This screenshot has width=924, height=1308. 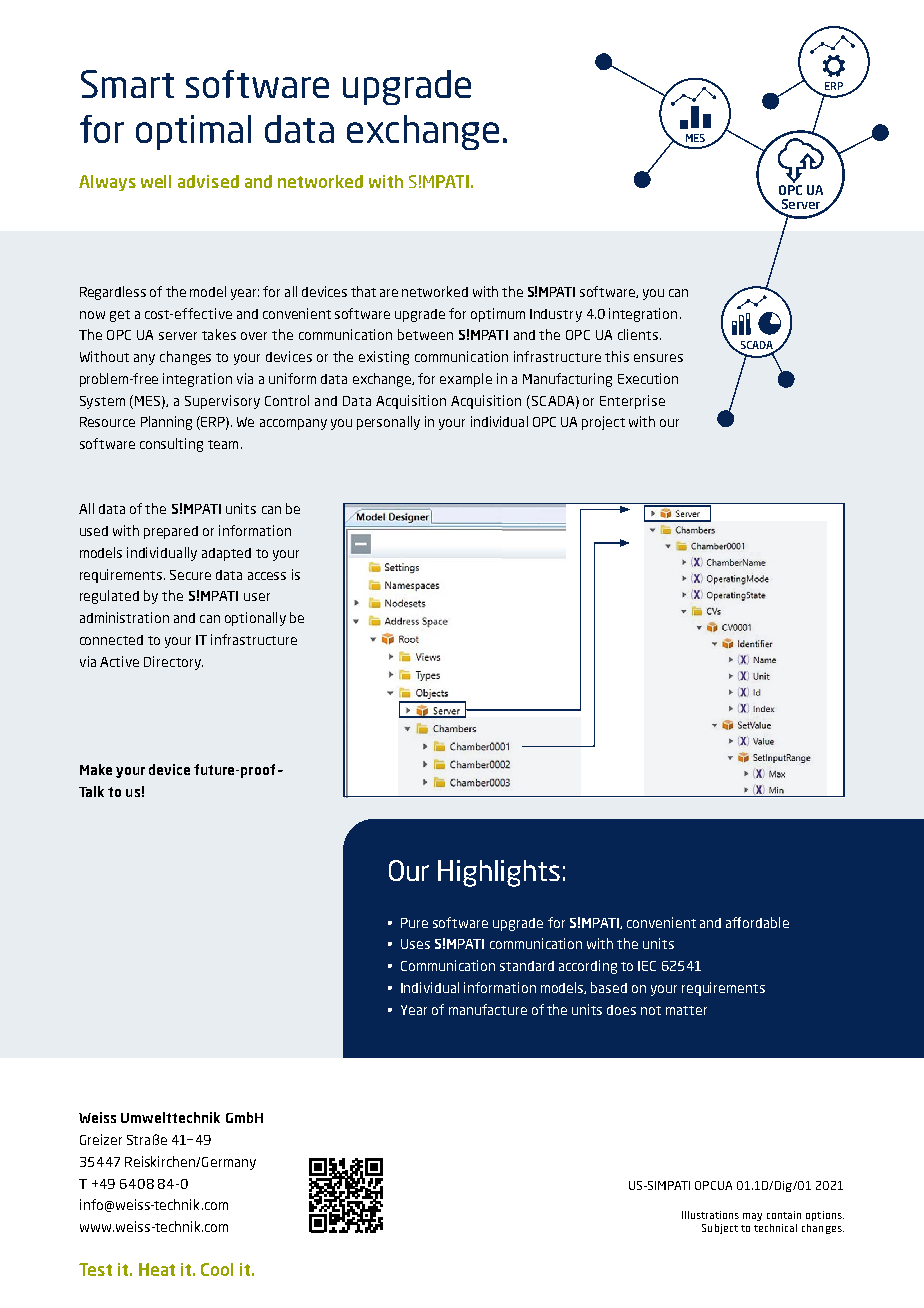 What do you see at coordinates (157, 1269) in the screenshot?
I see `Heat` at bounding box center [157, 1269].
